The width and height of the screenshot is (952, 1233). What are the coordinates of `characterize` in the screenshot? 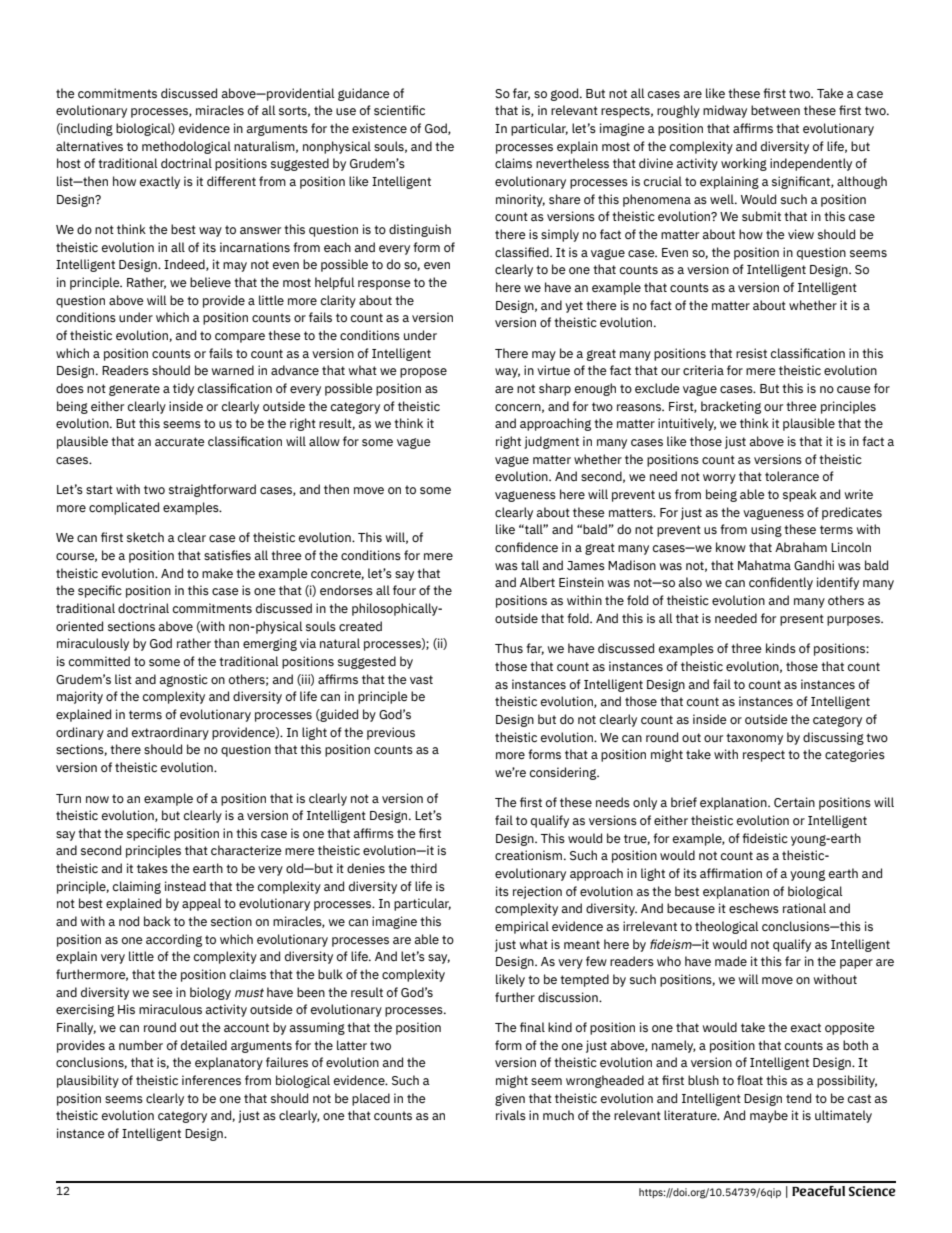 It's located at (246, 850).
